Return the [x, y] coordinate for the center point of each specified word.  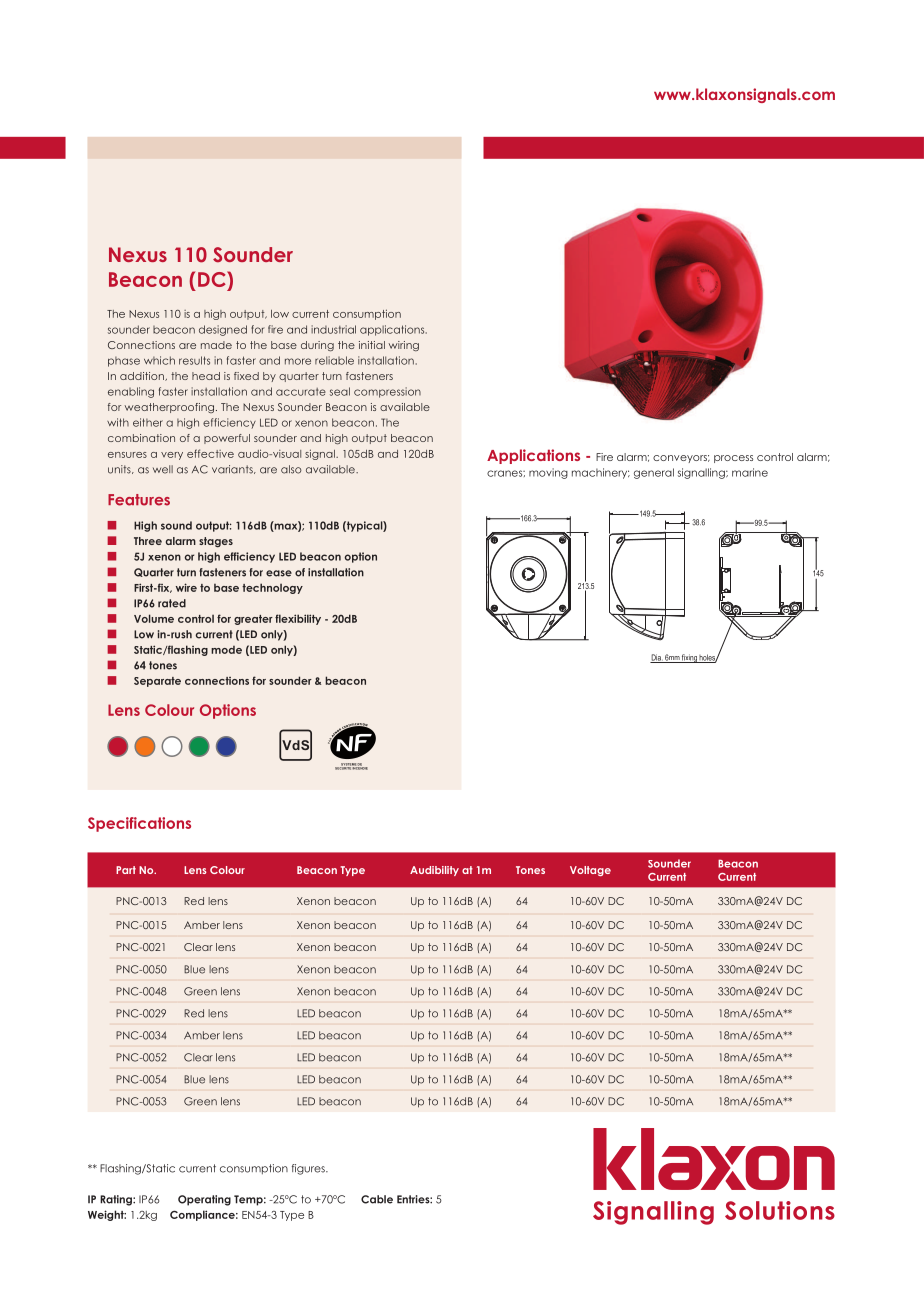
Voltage [590, 871]
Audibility [434, 871]
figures [309, 1169]
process [733, 459]
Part [126, 870]
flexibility [298, 619]
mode [226, 650]
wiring [404, 346]
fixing [689, 658]
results [194, 360]
